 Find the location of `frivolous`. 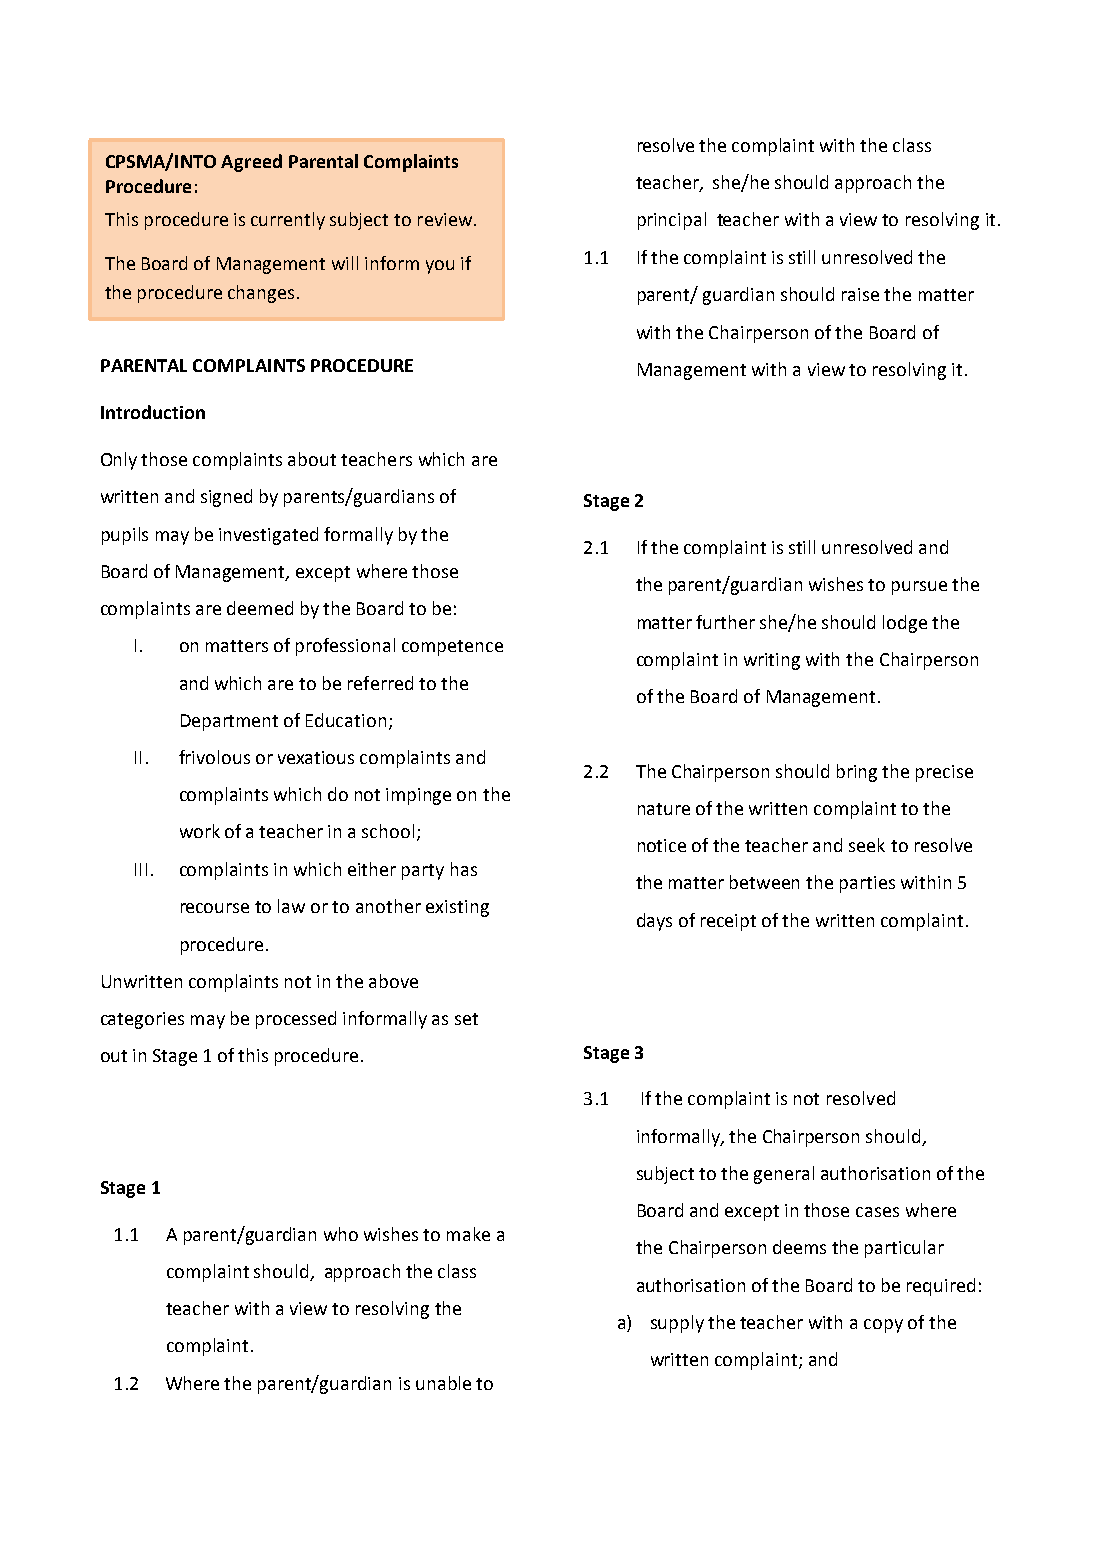

frivolous is located at coordinates (214, 757).
